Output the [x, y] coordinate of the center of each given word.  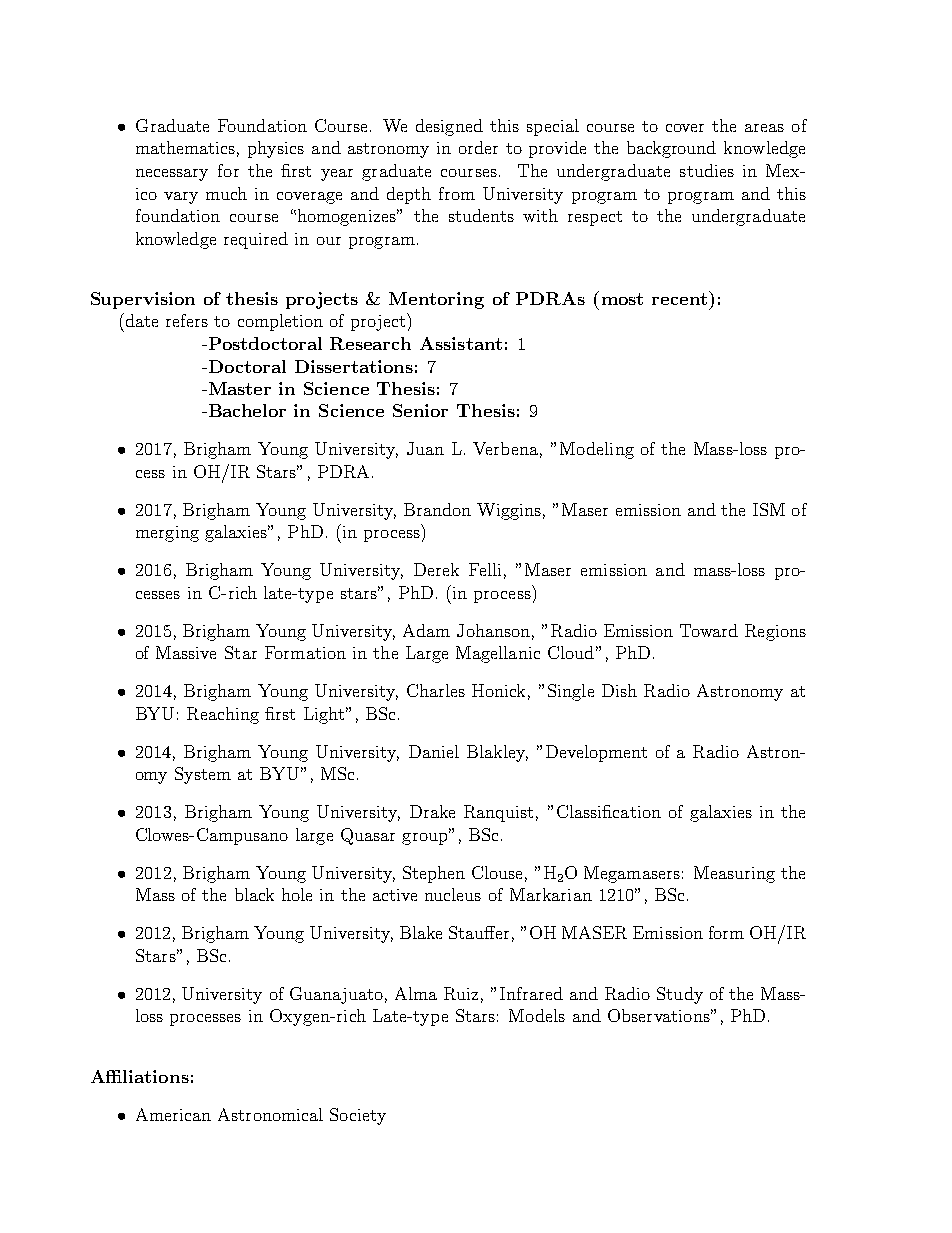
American [173, 1114]
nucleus [453, 894]
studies [707, 170]
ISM [769, 509]
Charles [436, 690]
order [478, 147]
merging [167, 534]
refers [187, 320]
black [254, 894]
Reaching [223, 715]
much [226, 193]
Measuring [734, 874]
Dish [619, 690]
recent [679, 299]
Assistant [461, 343]
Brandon [437, 509]
